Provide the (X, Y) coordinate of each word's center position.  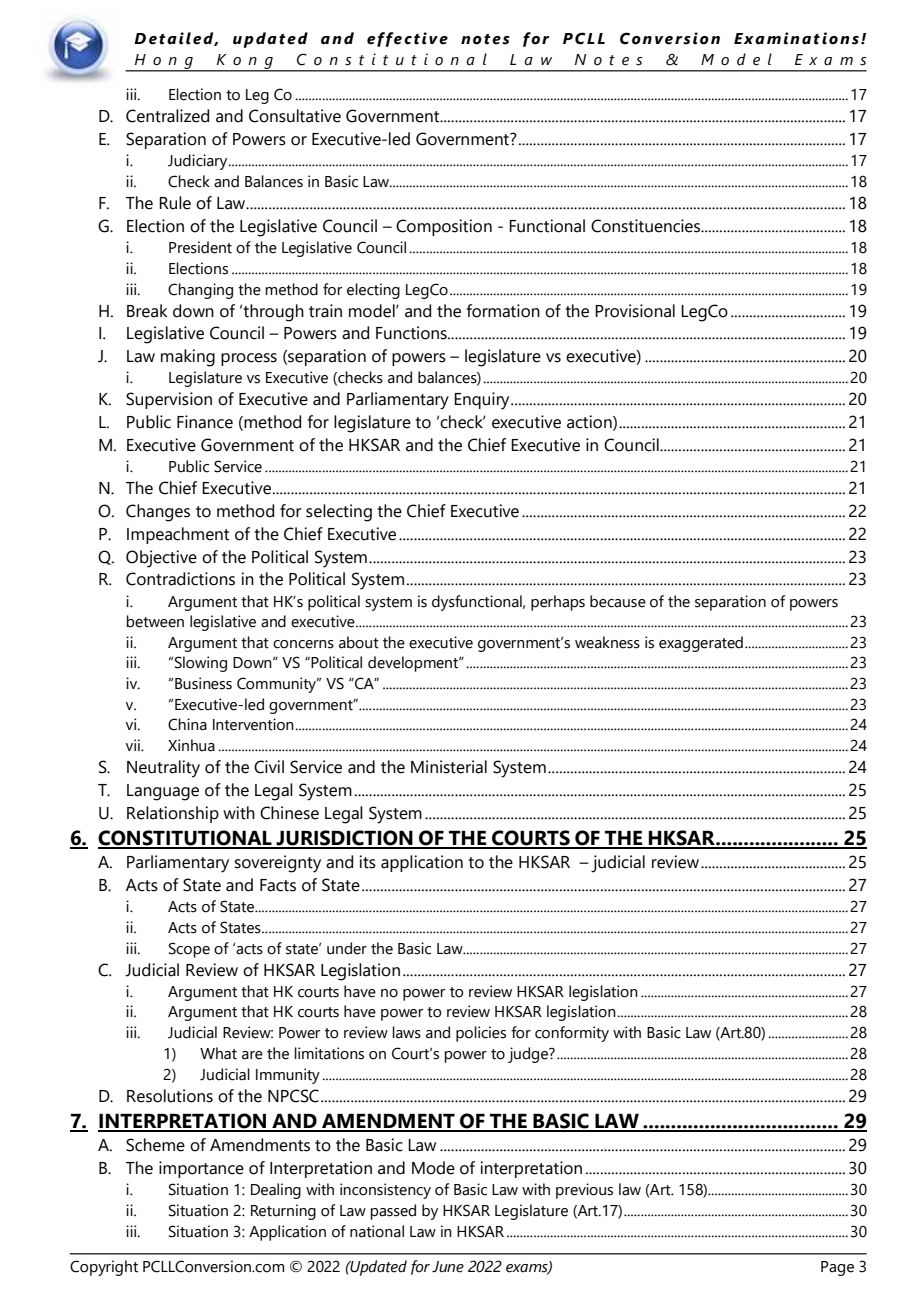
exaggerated (701, 644)
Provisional (635, 311)
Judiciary (199, 162)
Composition (444, 227)
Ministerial (449, 767)
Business (203, 683)
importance (201, 1169)
